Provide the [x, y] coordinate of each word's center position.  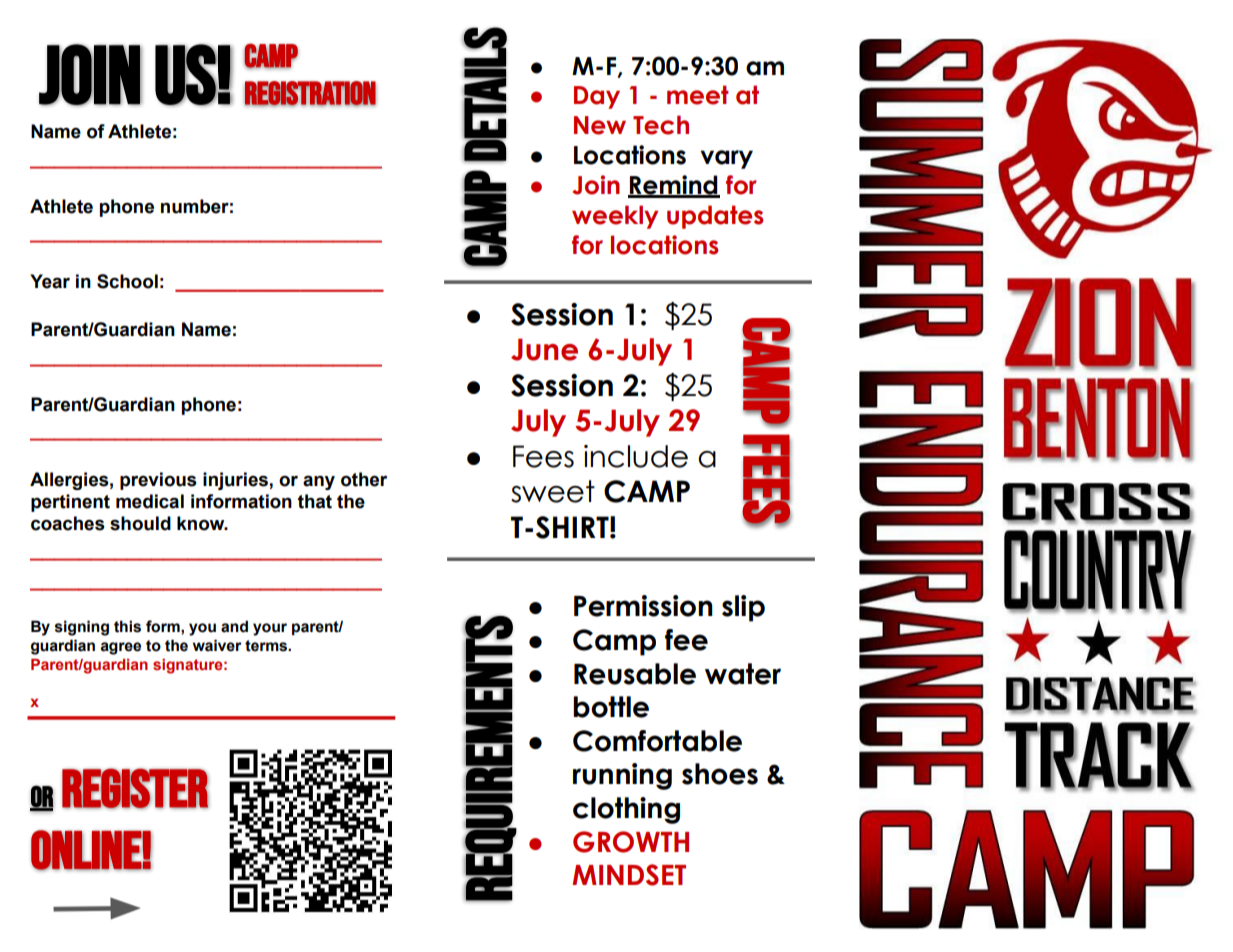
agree [121, 648]
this [127, 626]
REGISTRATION [310, 94]
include [636, 456]
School [127, 281]
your [270, 629]
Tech [661, 125]
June [544, 349]
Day [597, 97]
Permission [643, 606]
